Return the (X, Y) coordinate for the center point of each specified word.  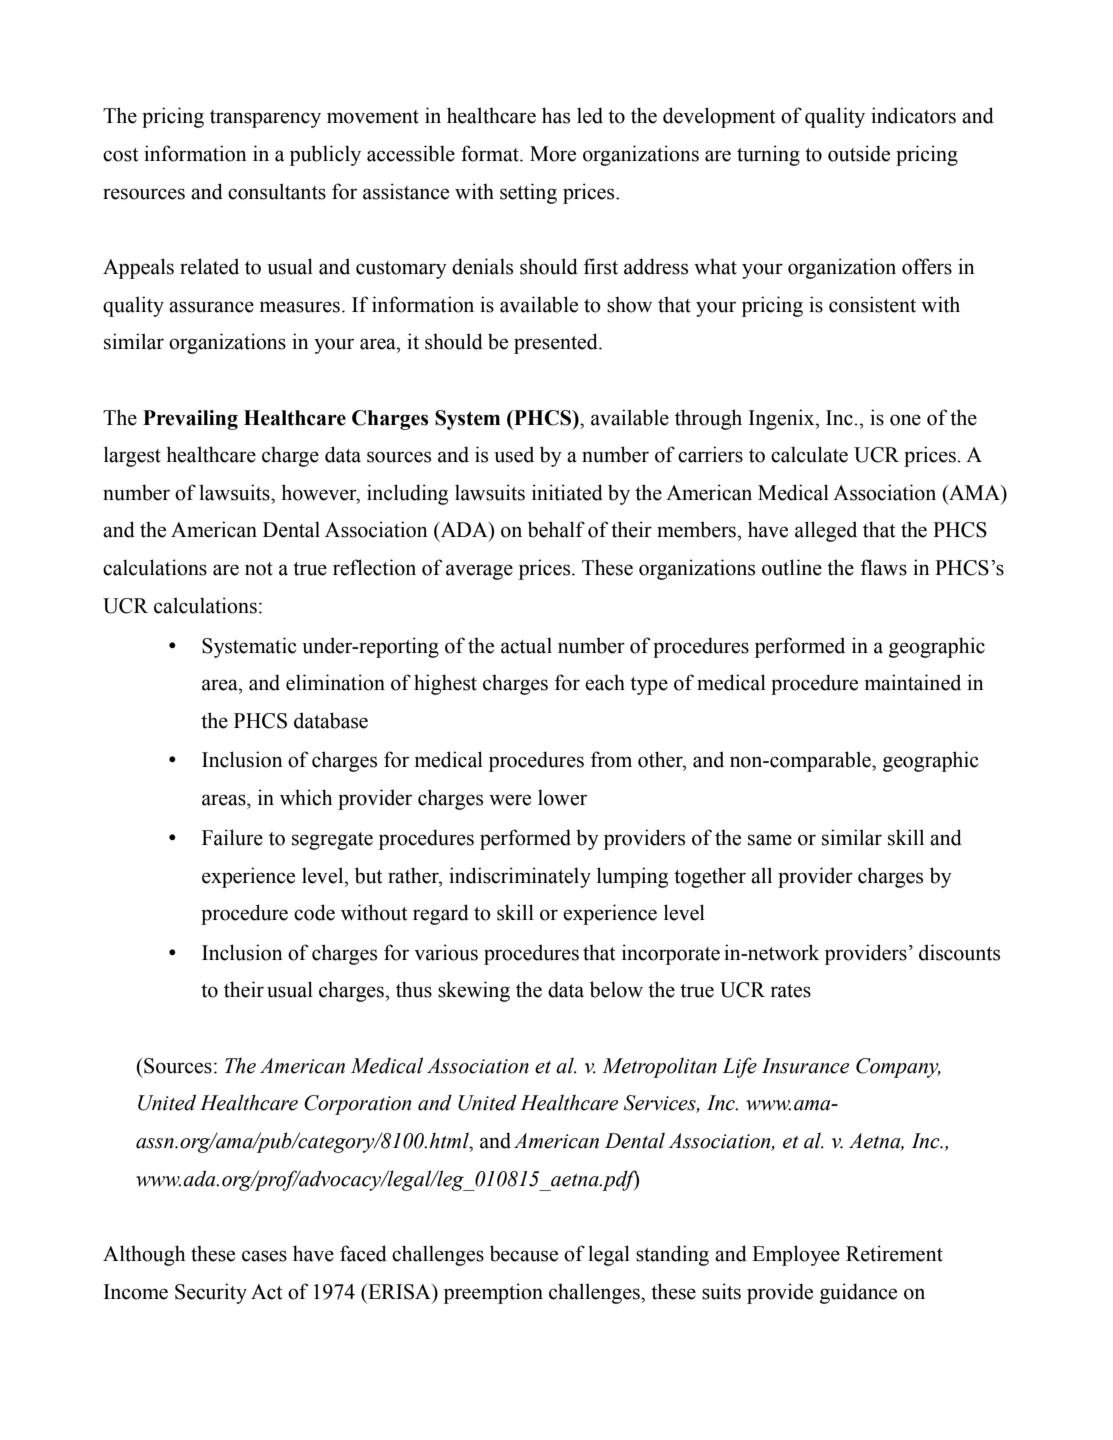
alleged (826, 531)
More (553, 154)
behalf (556, 529)
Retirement (894, 1253)
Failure (232, 837)
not (259, 569)
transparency (265, 119)
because (524, 1253)
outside (859, 153)
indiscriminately (520, 877)
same (770, 840)
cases (264, 1256)
